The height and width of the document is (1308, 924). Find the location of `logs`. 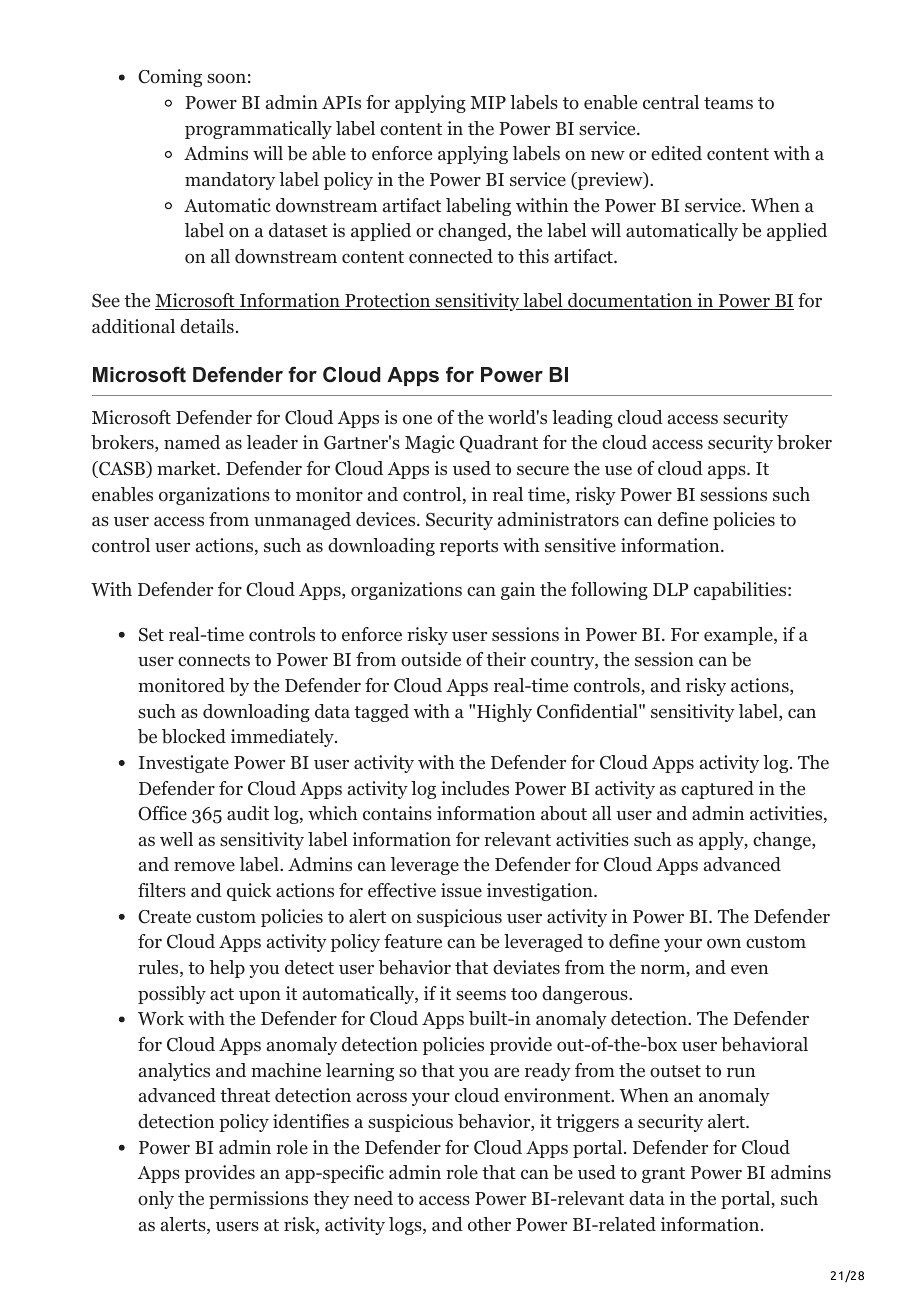

logs is located at coordinates (406, 1226).
